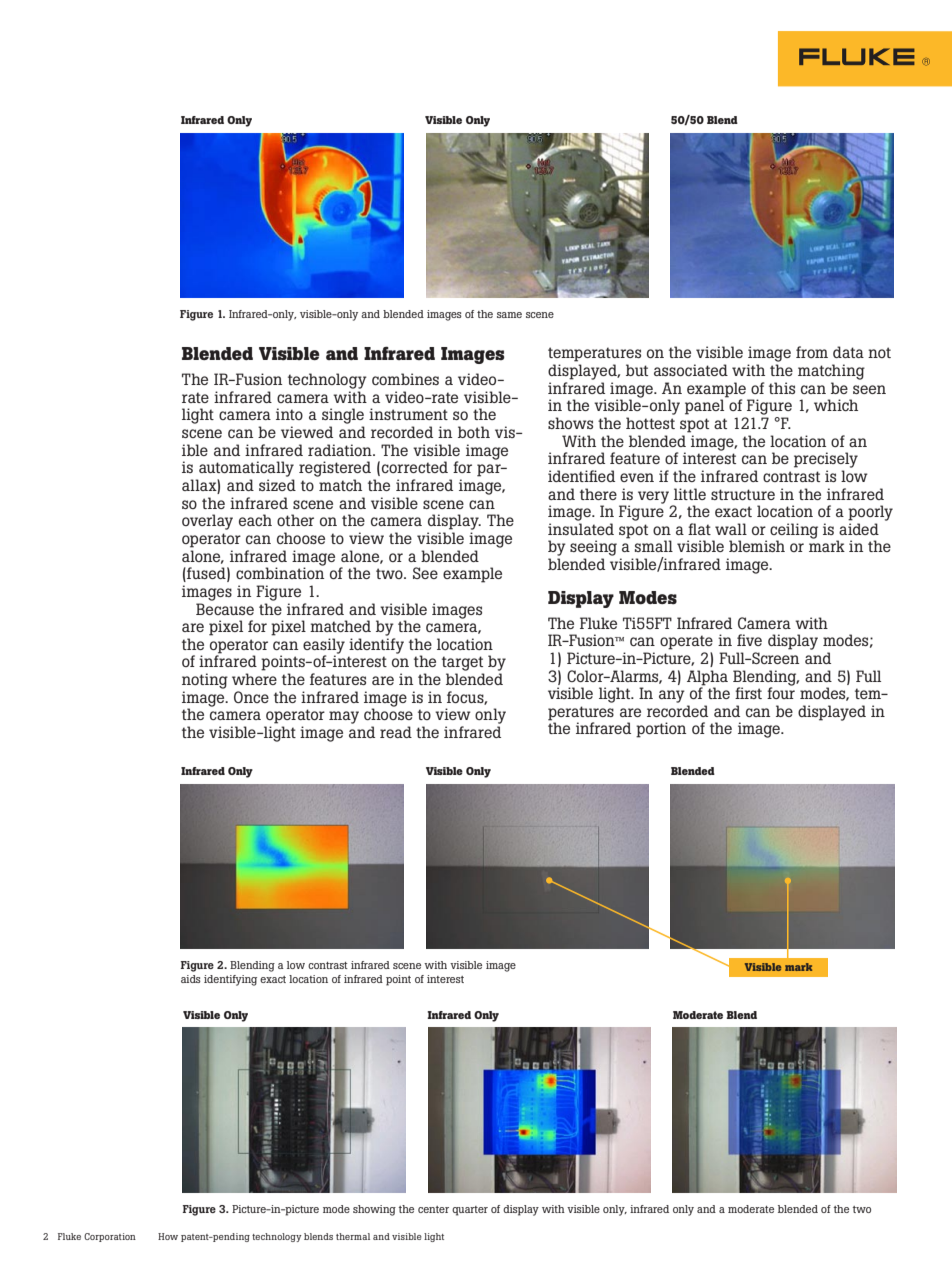 The width and height of the screenshot is (952, 1270). Describe the element at coordinates (509, 315) in the screenshot. I see `same` at that location.
